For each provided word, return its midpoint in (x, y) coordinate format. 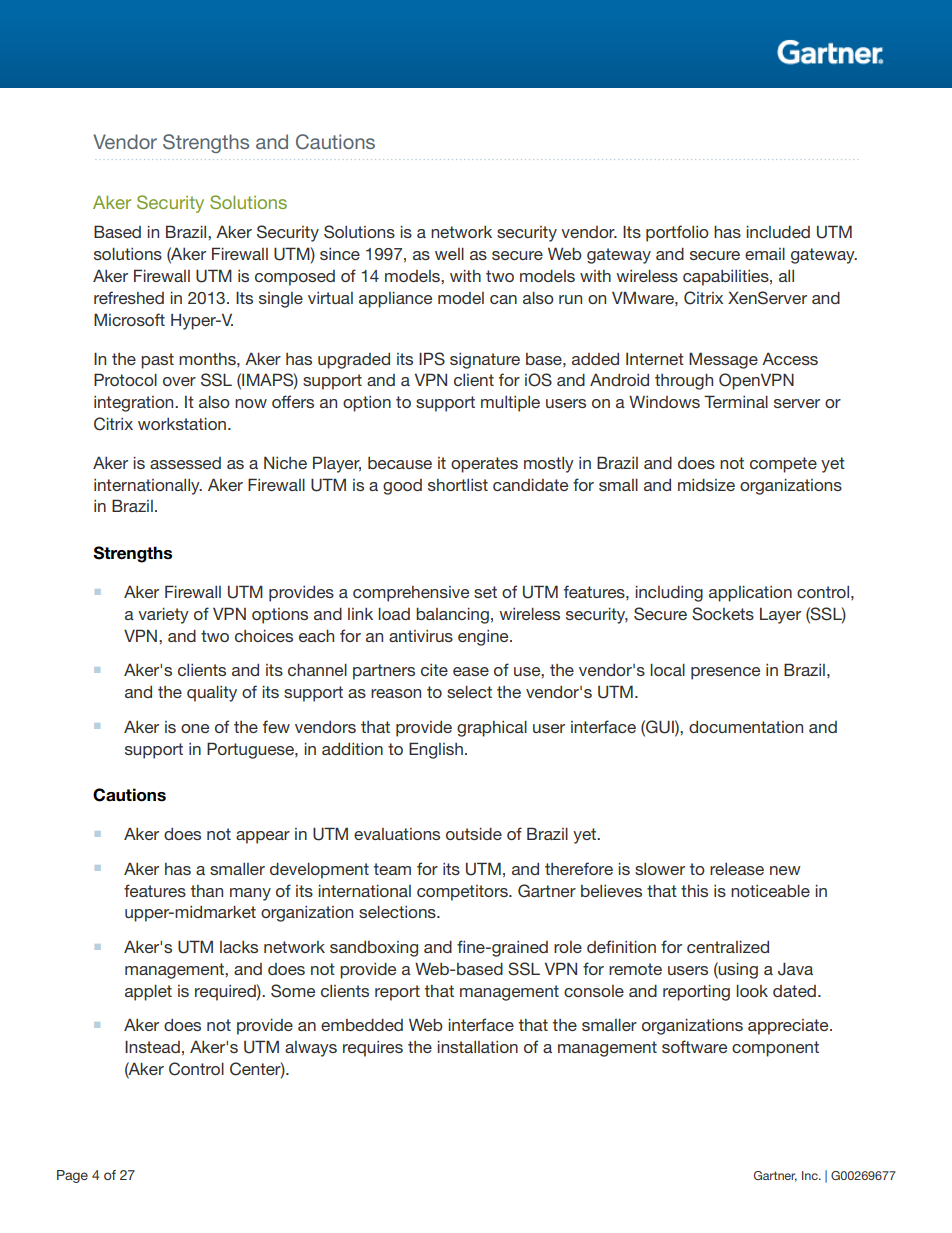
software (694, 1046)
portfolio (677, 233)
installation (477, 1046)
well (449, 253)
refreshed (129, 297)
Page (72, 1176)
